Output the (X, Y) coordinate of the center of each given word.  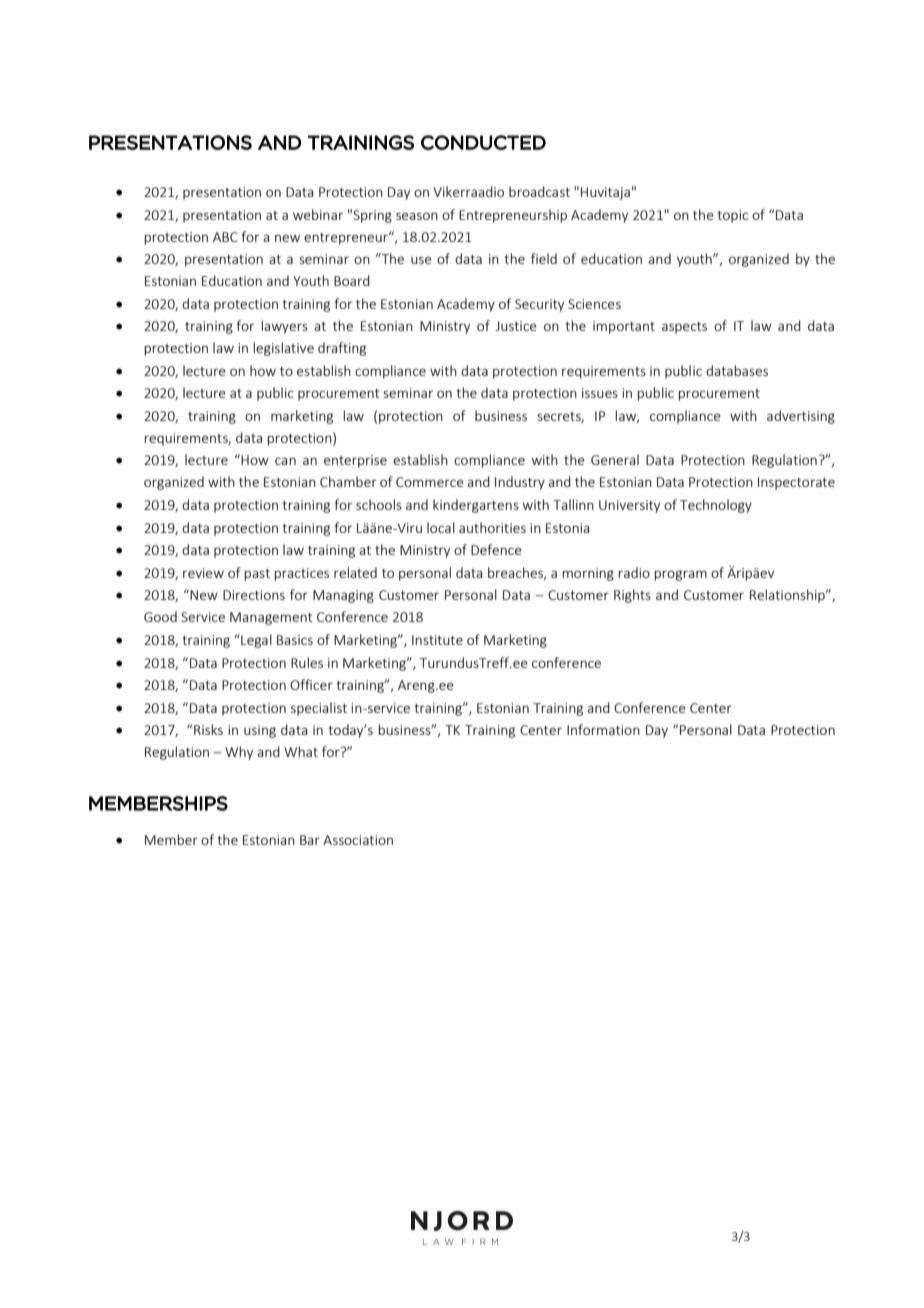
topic (733, 216)
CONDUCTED (483, 142)
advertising (801, 417)
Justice (516, 326)
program (680, 575)
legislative (283, 349)
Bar (310, 840)
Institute (437, 640)
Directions (254, 595)
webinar (318, 214)
